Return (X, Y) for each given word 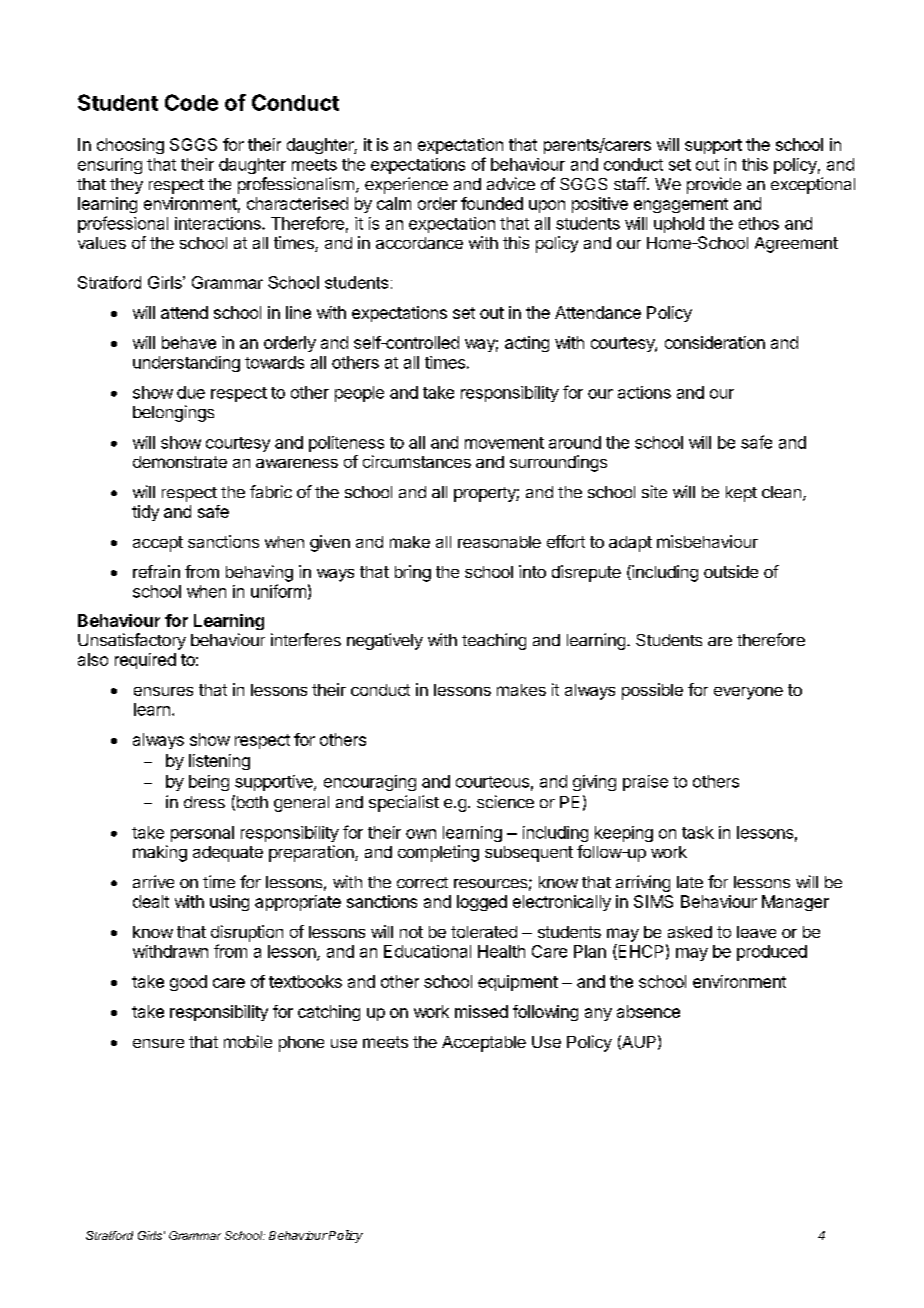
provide (714, 185)
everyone (748, 693)
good (188, 983)
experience (406, 185)
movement (504, 443)
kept (741, 494)
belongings (173, 413)
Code (191, 102)
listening (219, 762)
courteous (492, 782)
